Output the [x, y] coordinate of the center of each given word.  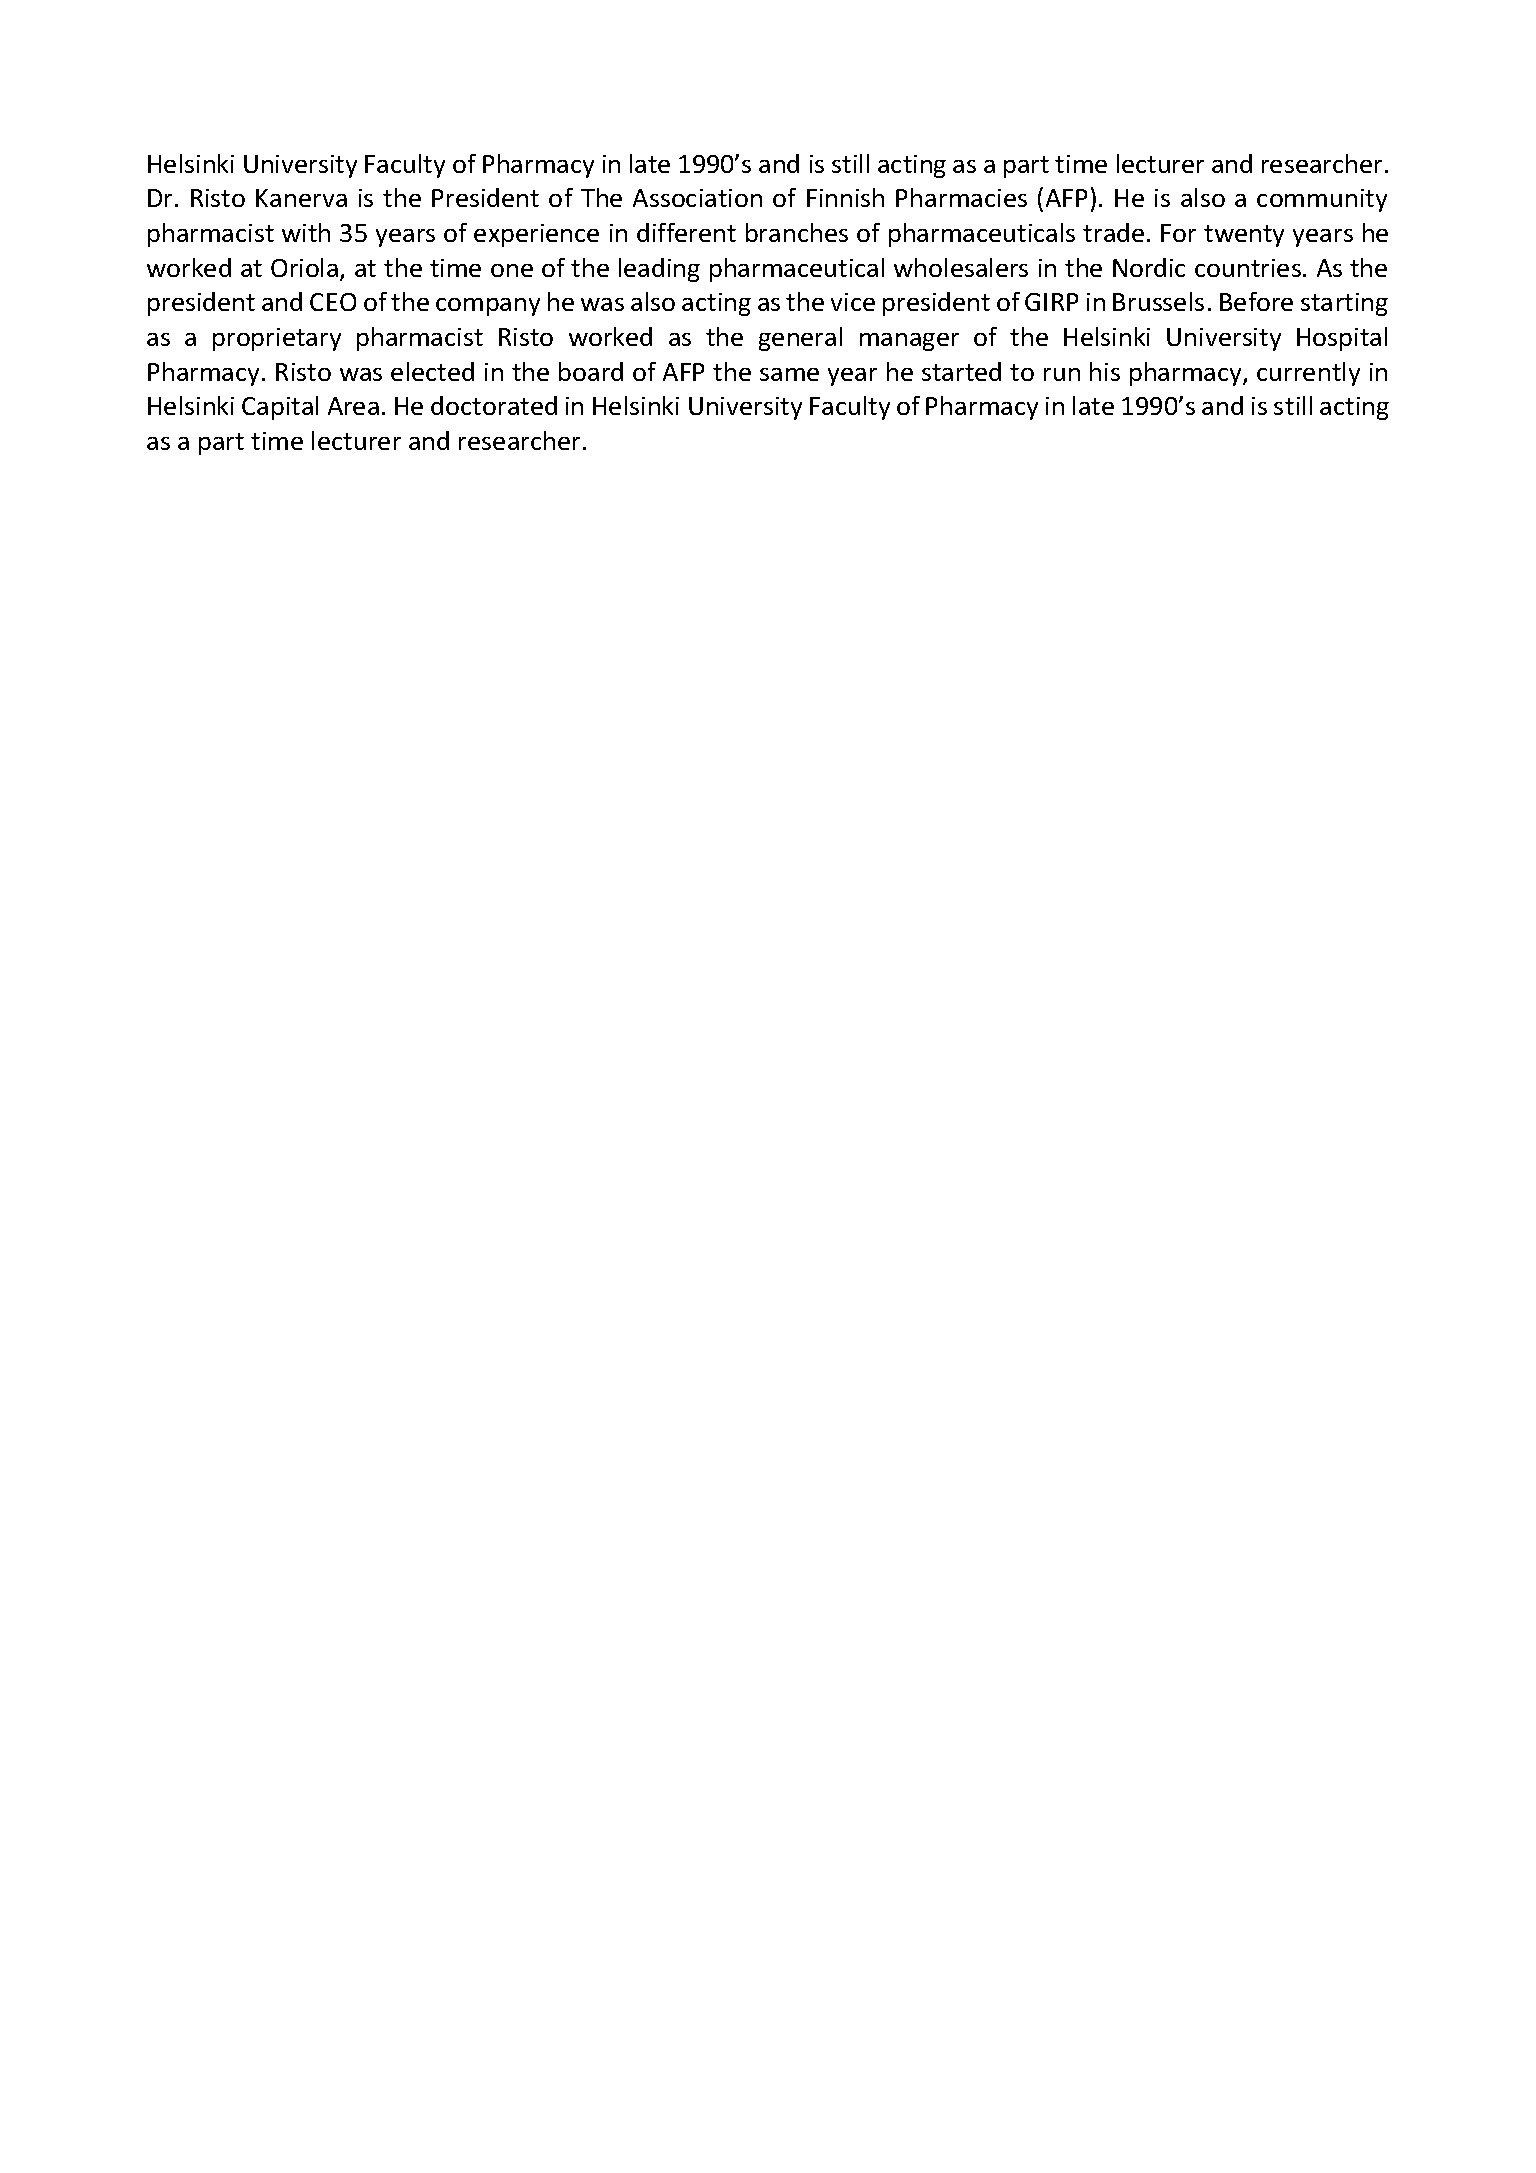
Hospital [1342, 339]
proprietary [277, 339]
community [1322, 200]
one [512, 270]
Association [697, 198]
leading [659, 270]
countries [1248, 268]
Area [353, 406]
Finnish [845, 197]
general [800, 339]
